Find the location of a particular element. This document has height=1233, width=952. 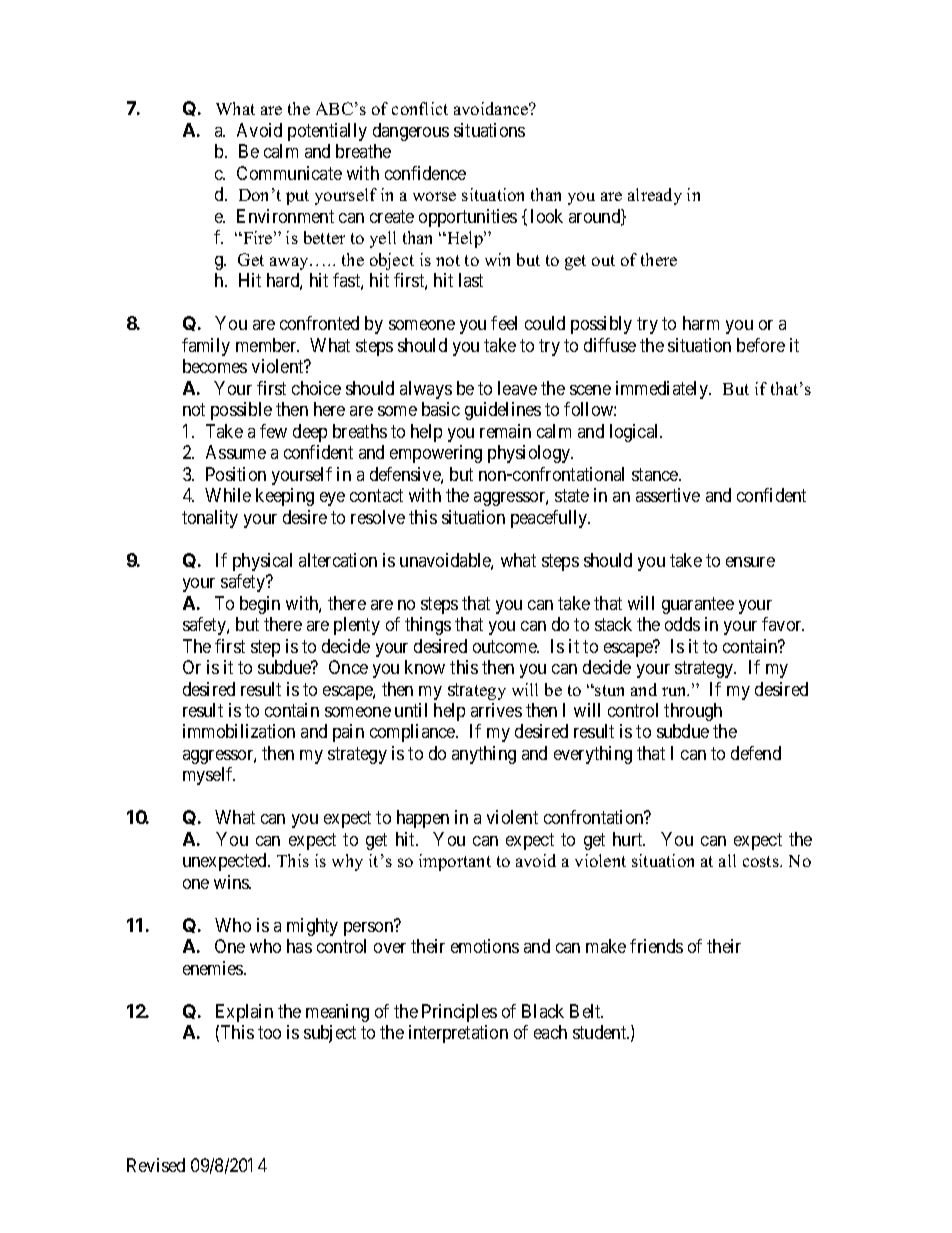

Revised is located at coordinates (156, 1165).
